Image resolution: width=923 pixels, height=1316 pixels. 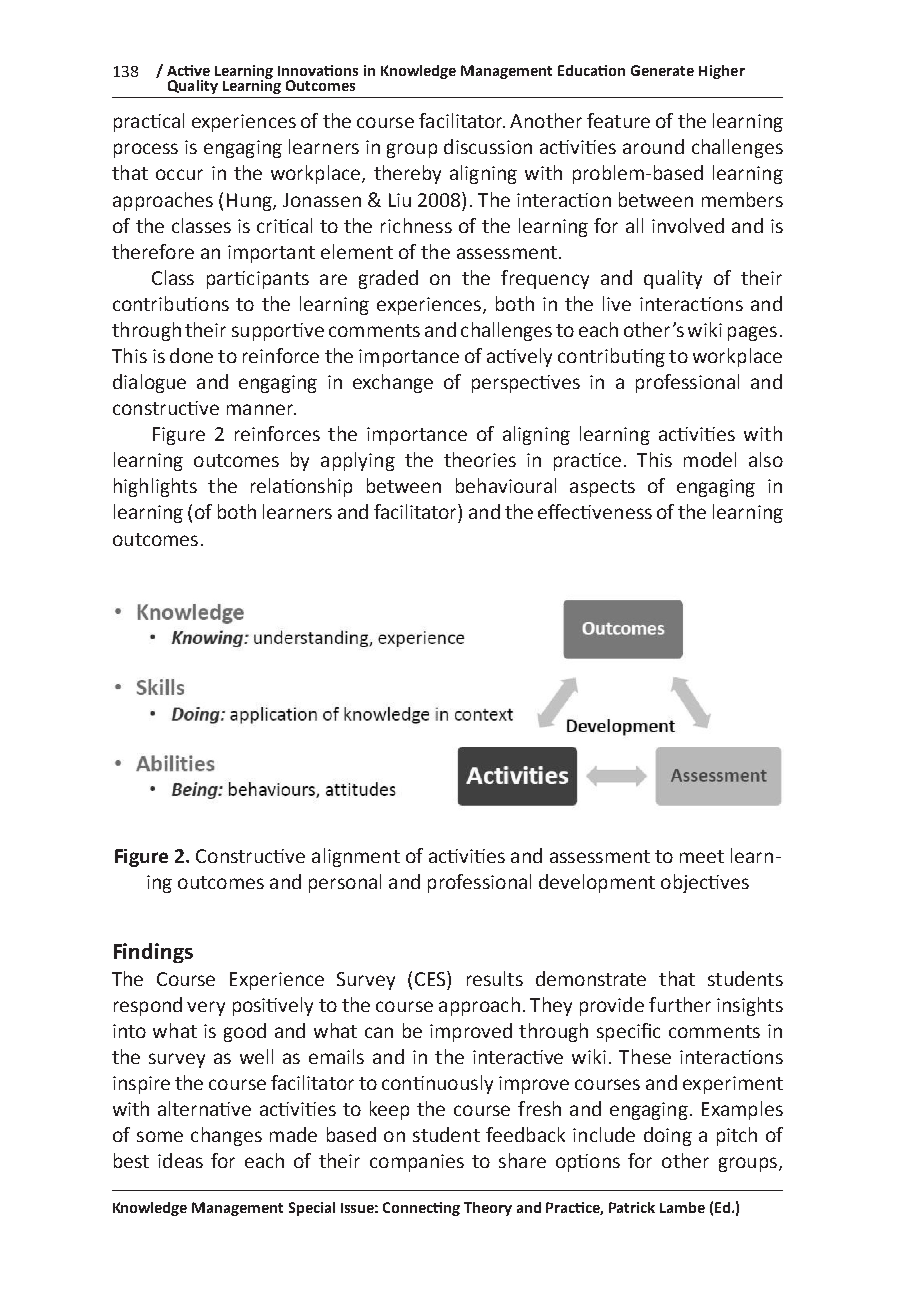 What do you see at coordinates (149, 122) in the screenshot?
I see `practical` at bounding box center [149, 122].
